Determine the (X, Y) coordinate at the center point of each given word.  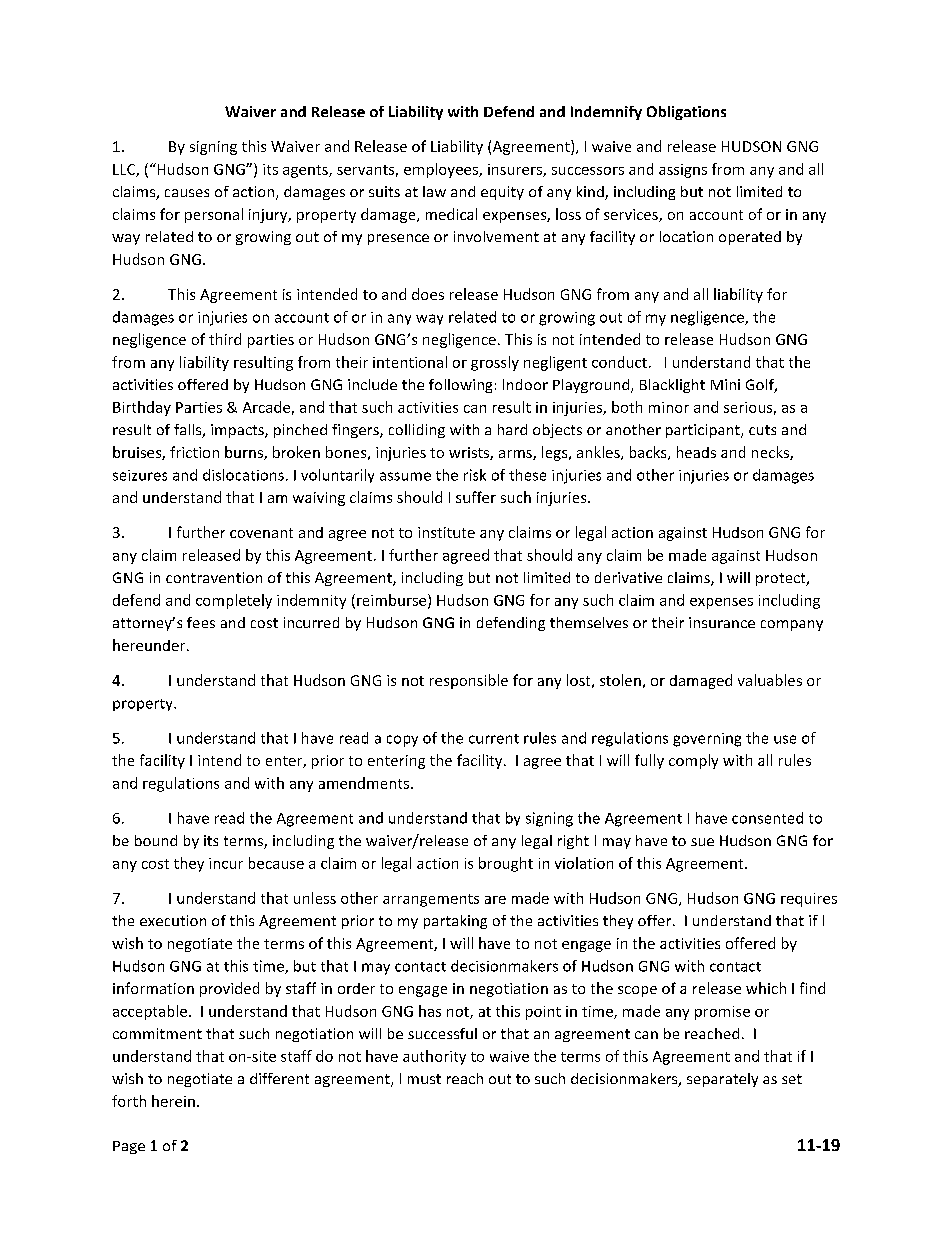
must (424, 1079)
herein (173, 1101)
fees (201, 622)
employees (442, 170)
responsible (469, 681)
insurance (722, 622)
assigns (683, 171)
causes (187, 193)
